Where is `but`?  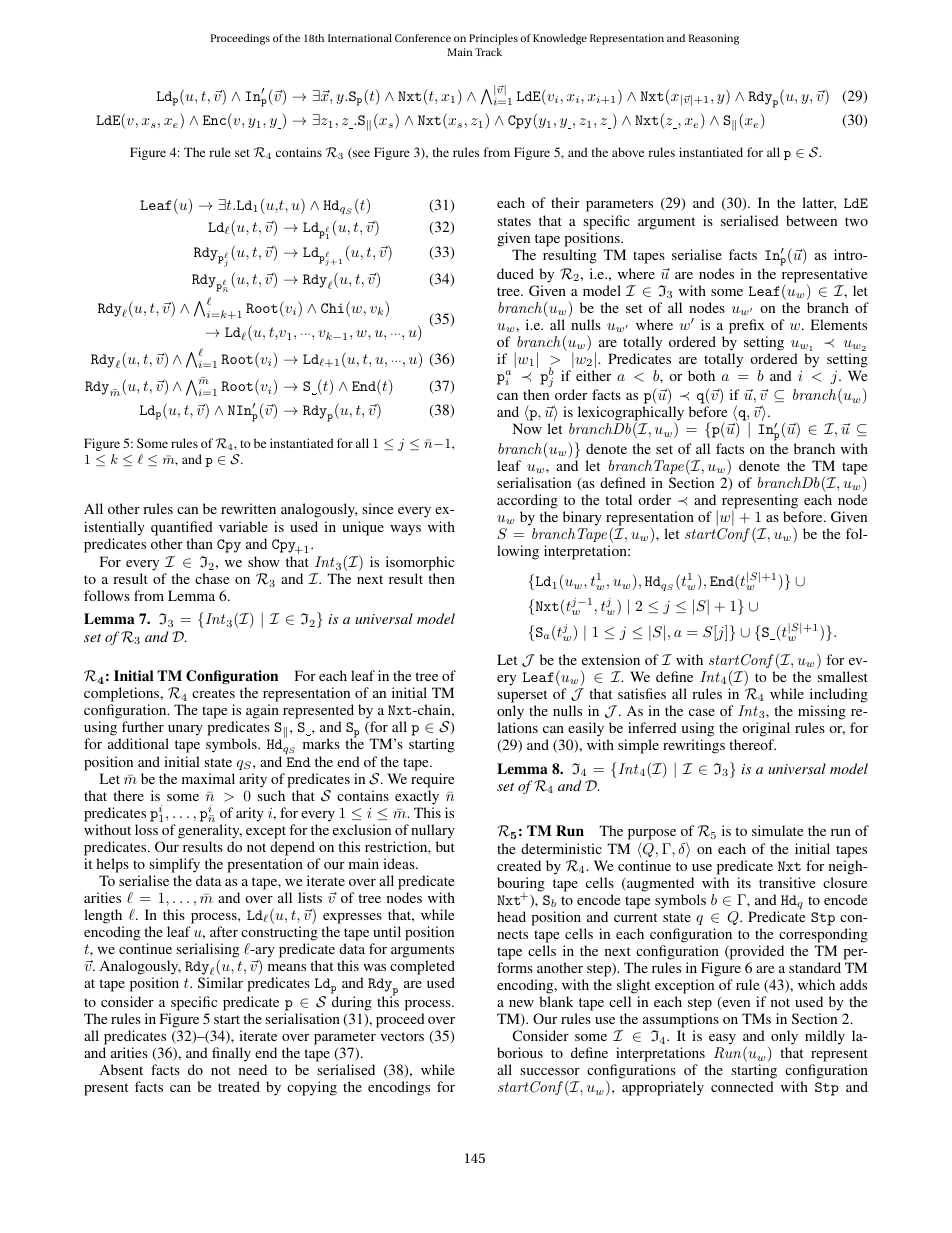 but is located at coordinates (445, 846).
